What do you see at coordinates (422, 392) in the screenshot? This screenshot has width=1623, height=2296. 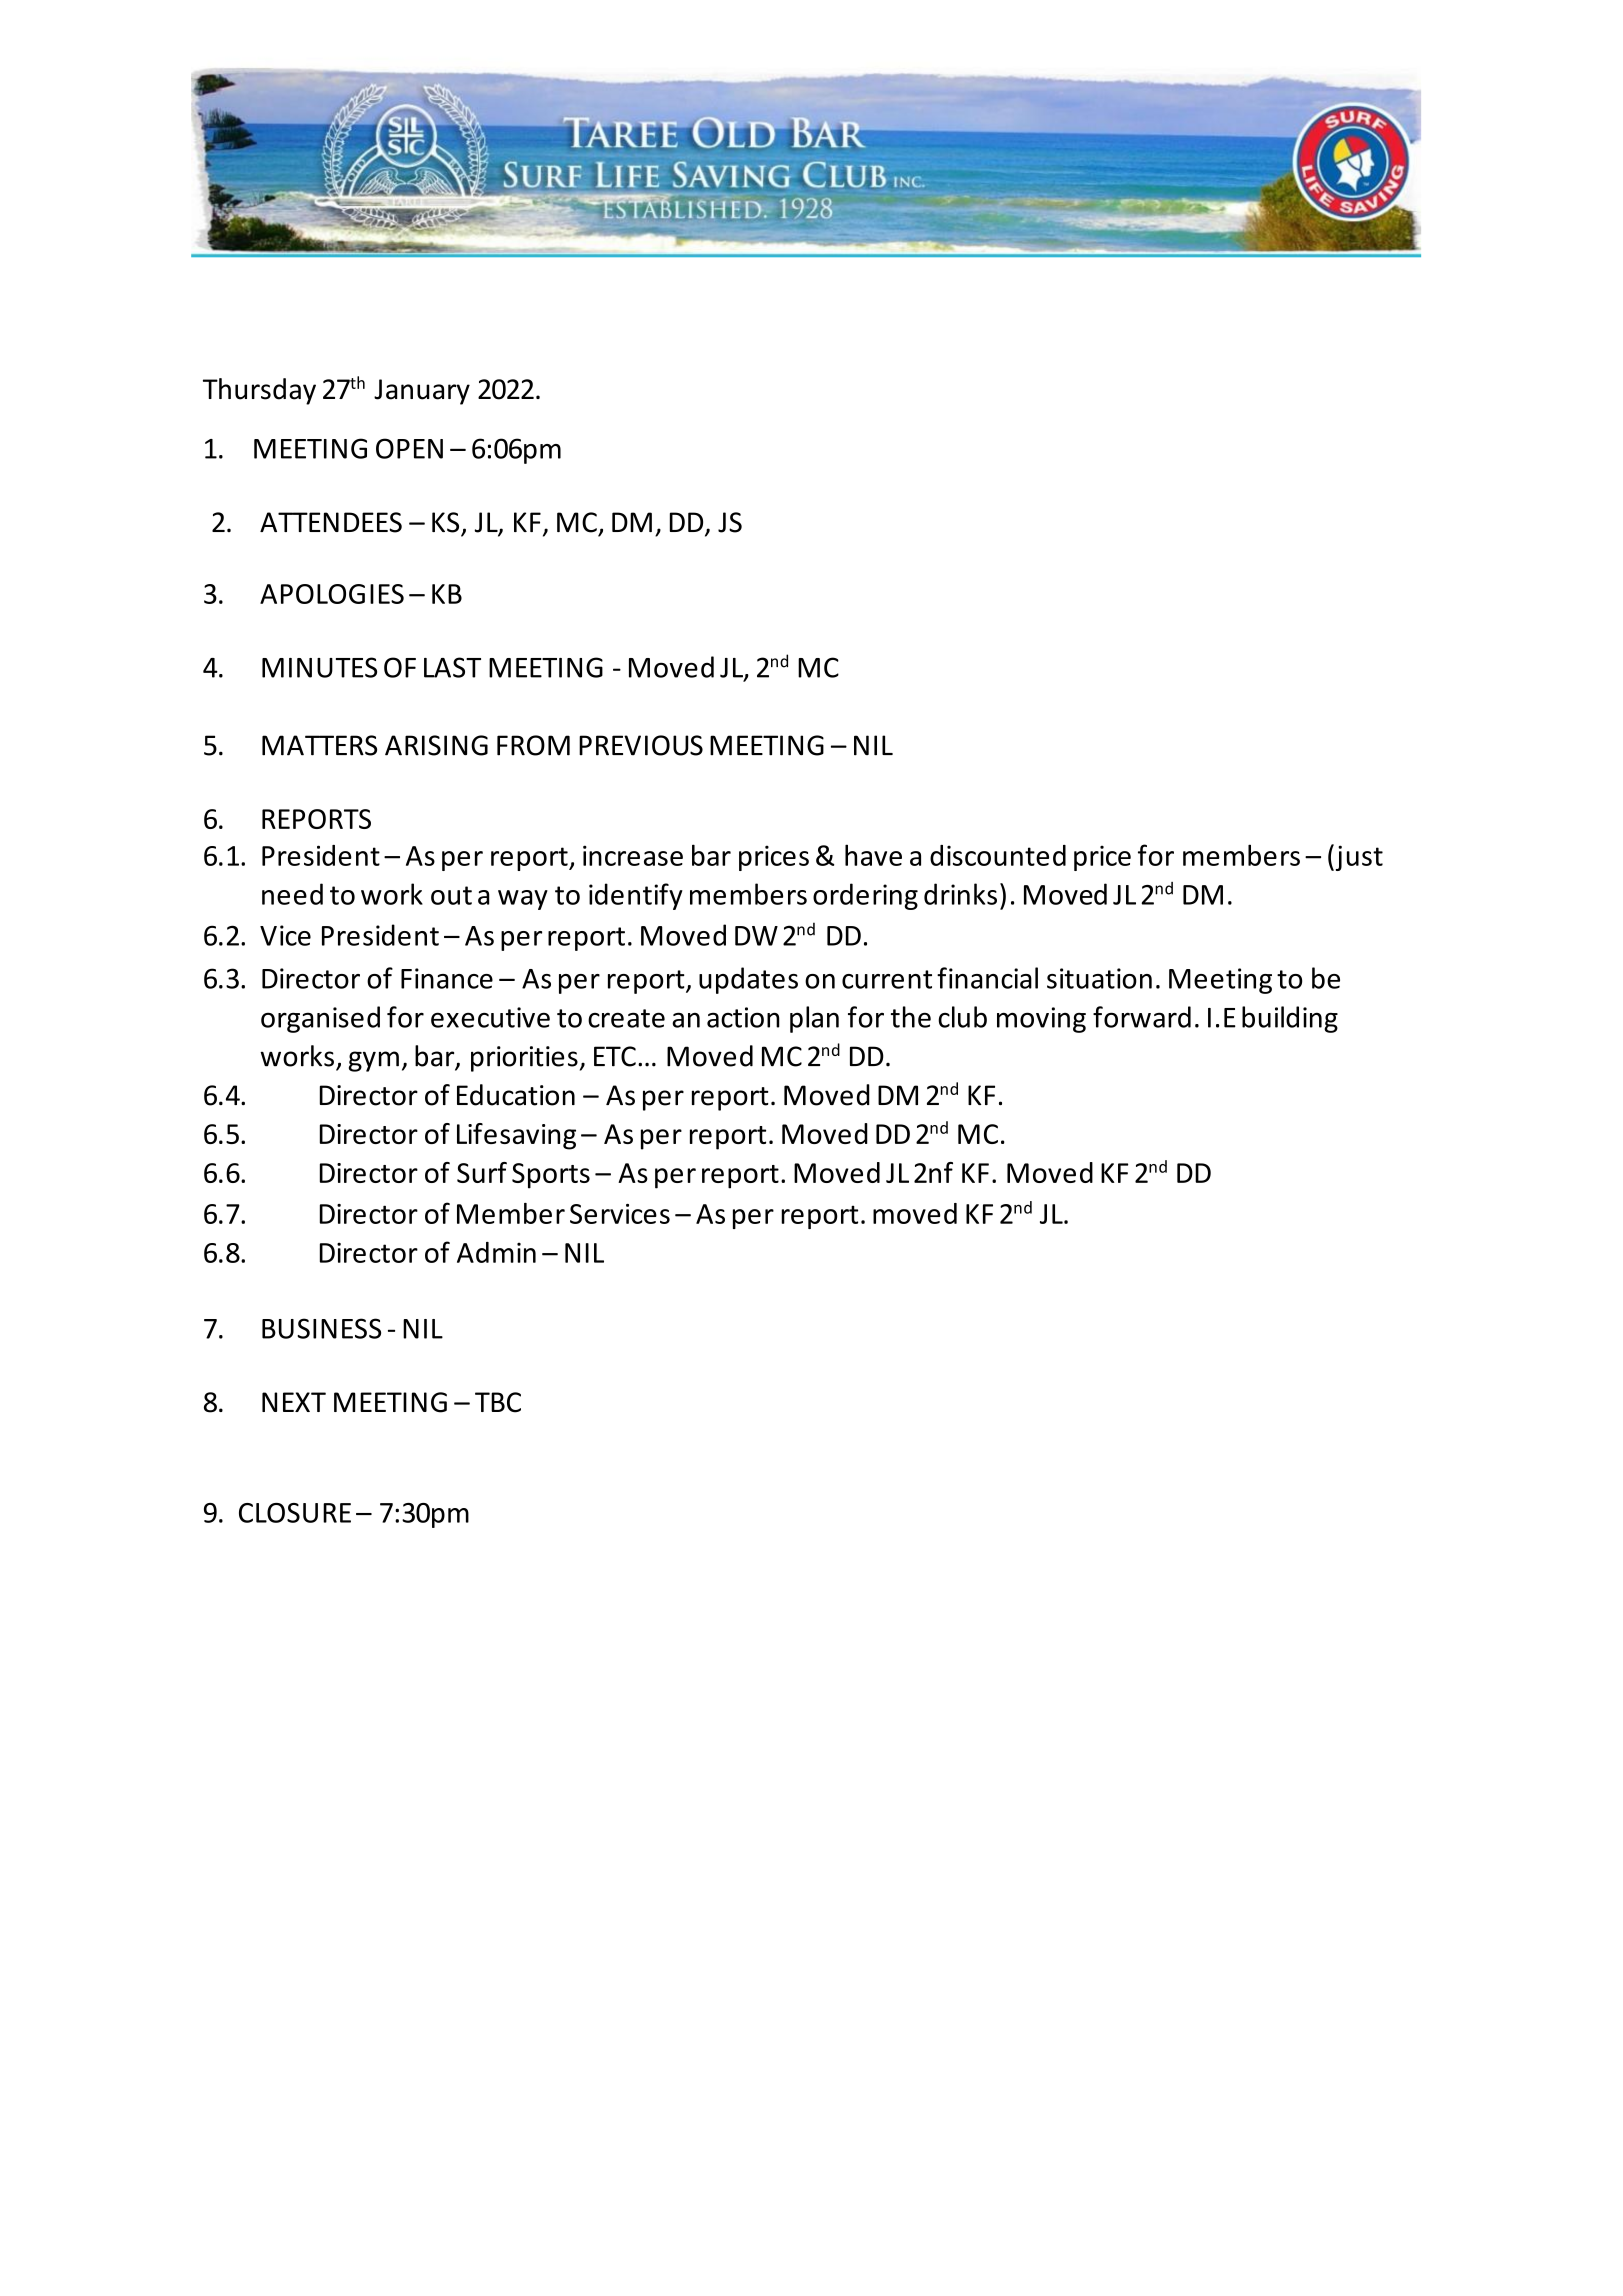 I see `January` at bounding box center [422, 392].
